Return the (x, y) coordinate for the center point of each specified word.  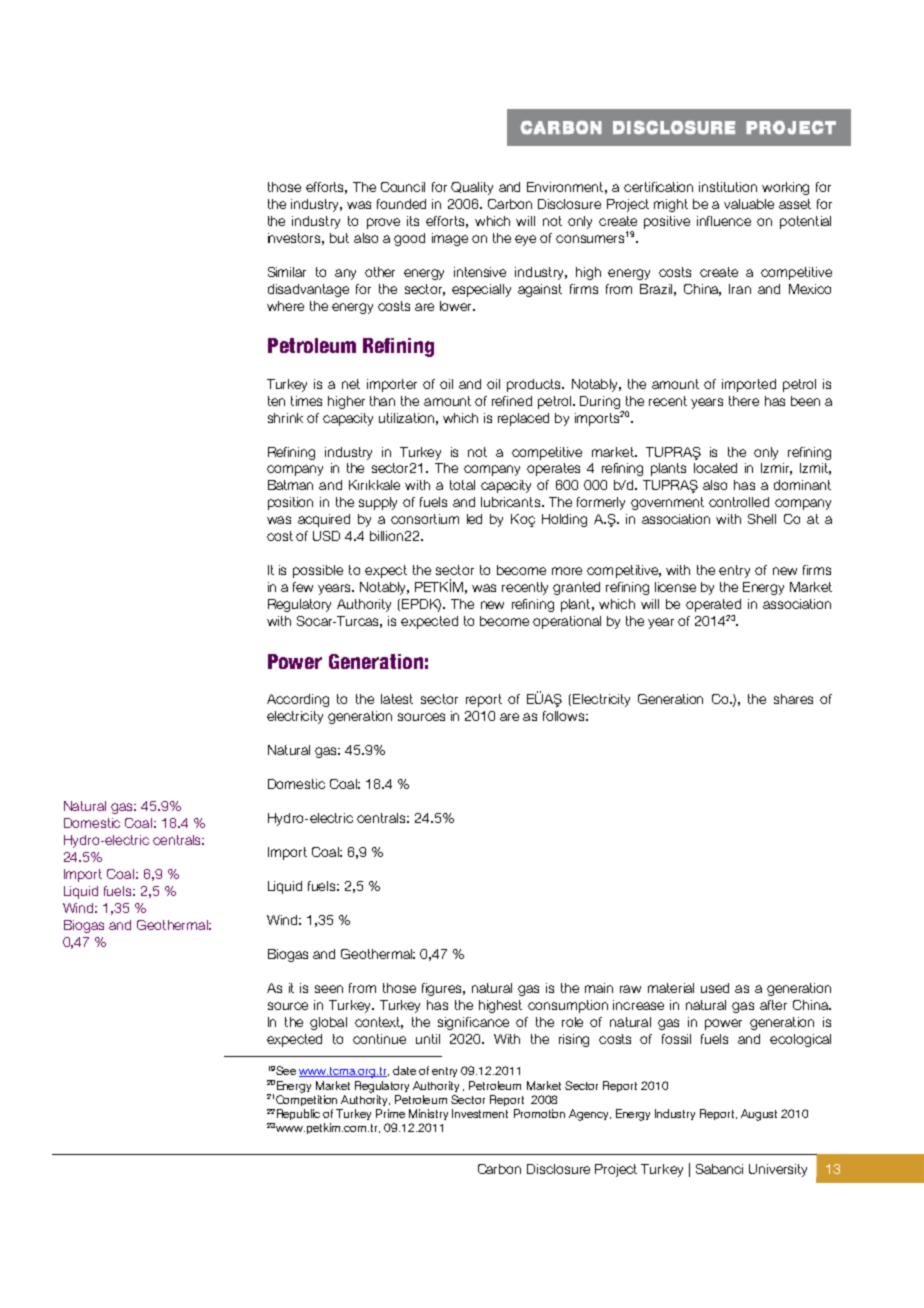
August (759, 1115)
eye (525, 240)
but (339, 238)
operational (567, 622)
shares (793, 699)
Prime (390, 1113)
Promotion (539, 1113)
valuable (749, 204)
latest (397, 699)
